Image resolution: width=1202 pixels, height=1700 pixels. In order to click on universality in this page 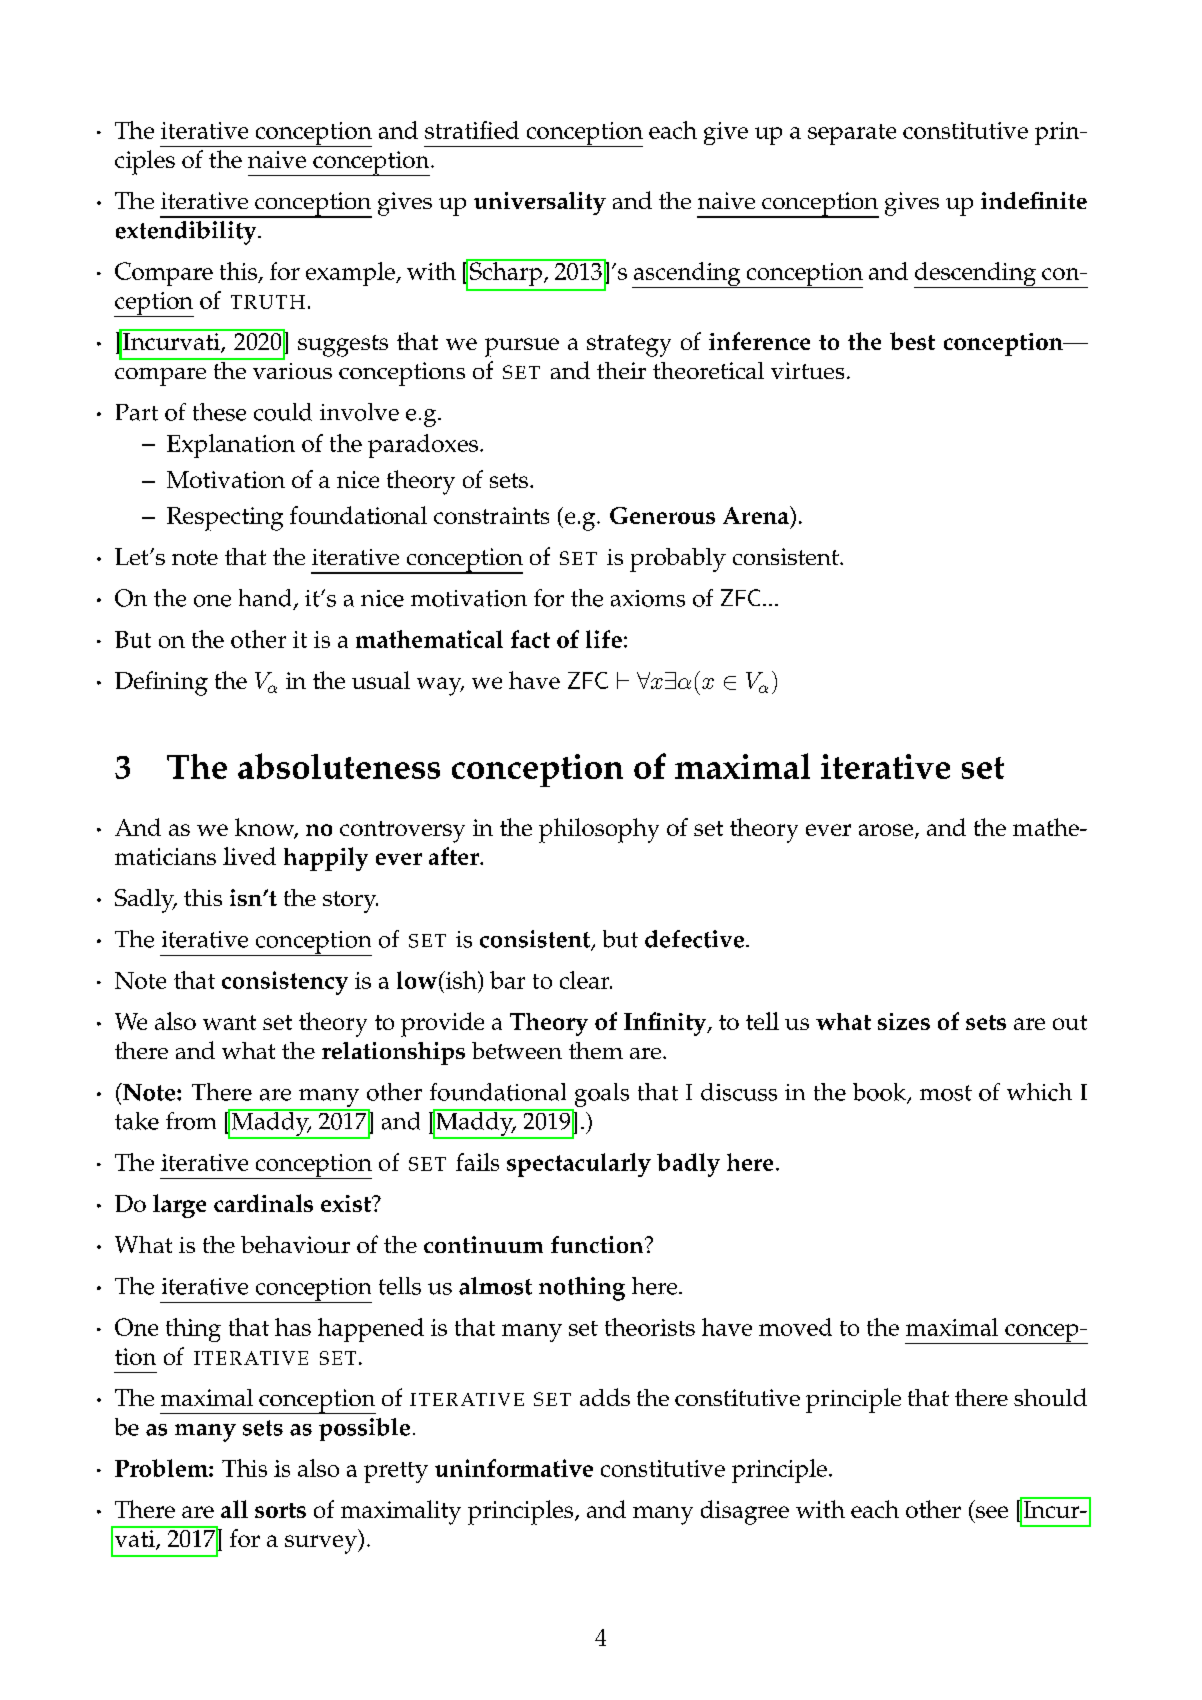, I will do `click(540, 203)`.
